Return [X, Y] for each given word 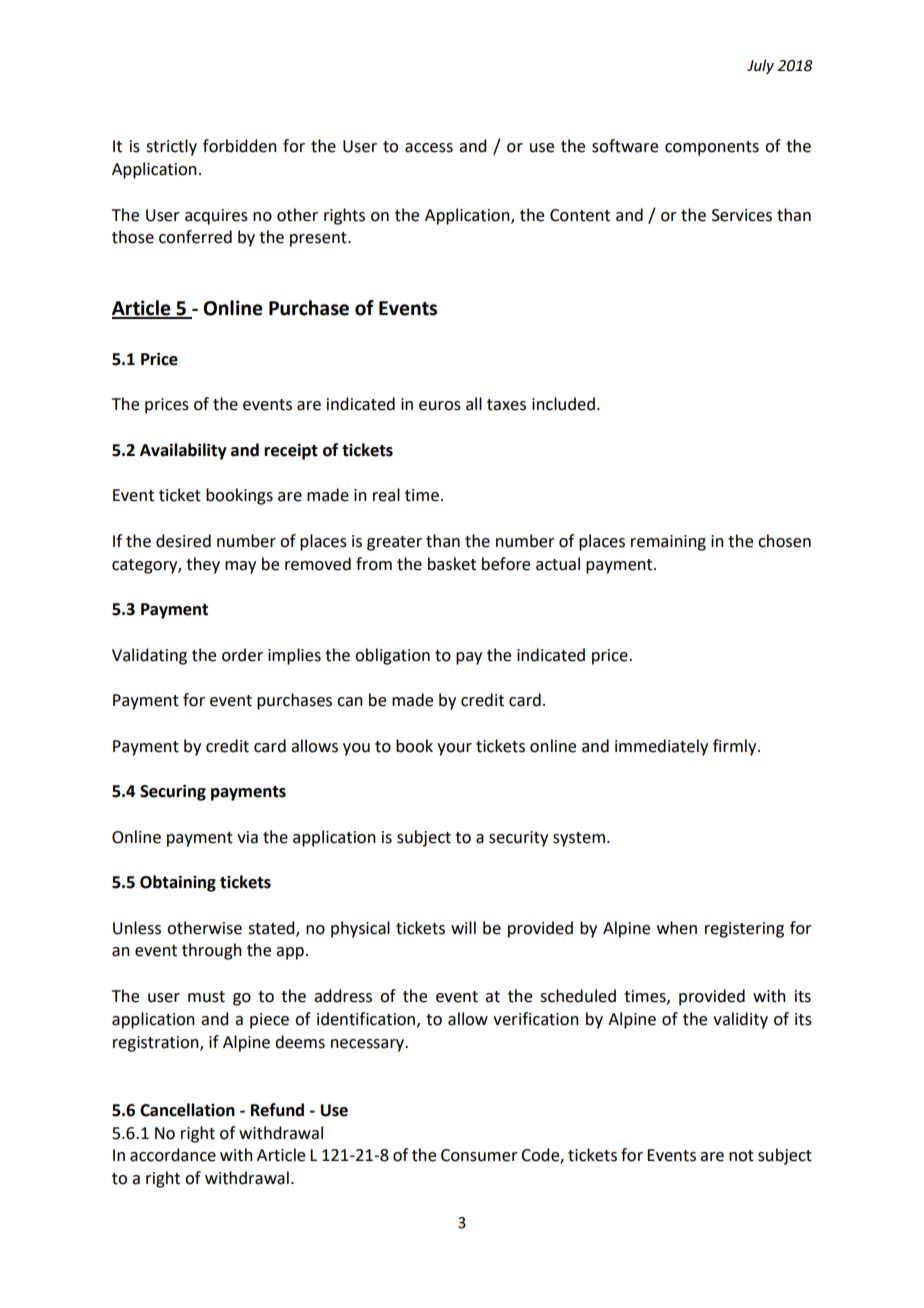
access [429, 148]
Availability [183, 451]
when [677, 928]
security [518, 839]
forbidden [240, 146]
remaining [668, 543]
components [712, 148]
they [203, 565]
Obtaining [178, 883]
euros [440, 406]
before [506, 564]
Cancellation [187, 1110]
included [563, 404]
